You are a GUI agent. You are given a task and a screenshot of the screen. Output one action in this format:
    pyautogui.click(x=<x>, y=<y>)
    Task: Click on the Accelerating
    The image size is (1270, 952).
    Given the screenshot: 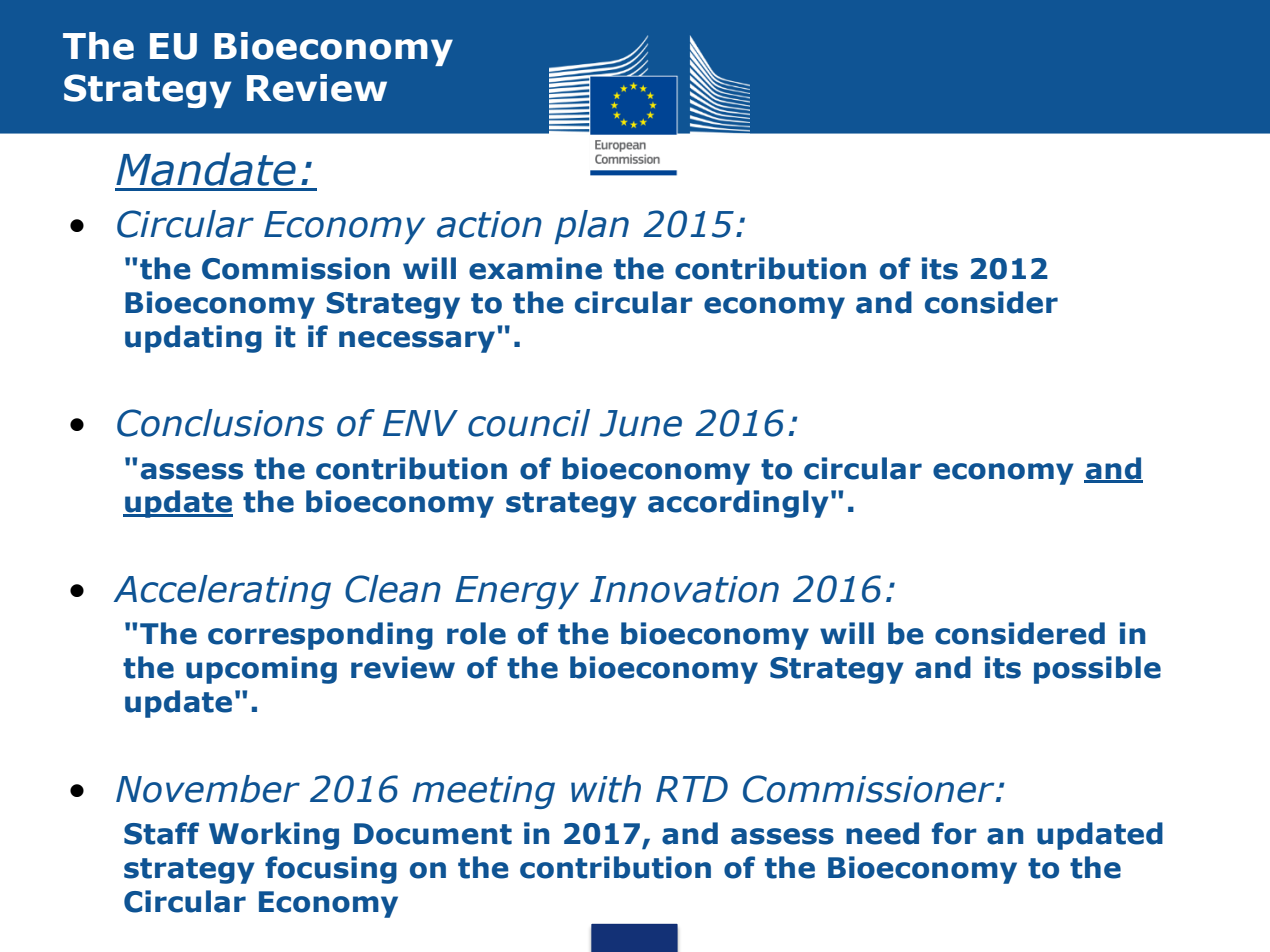 What is the action you would take?
    pyautogui.click(x=222, y=592)
